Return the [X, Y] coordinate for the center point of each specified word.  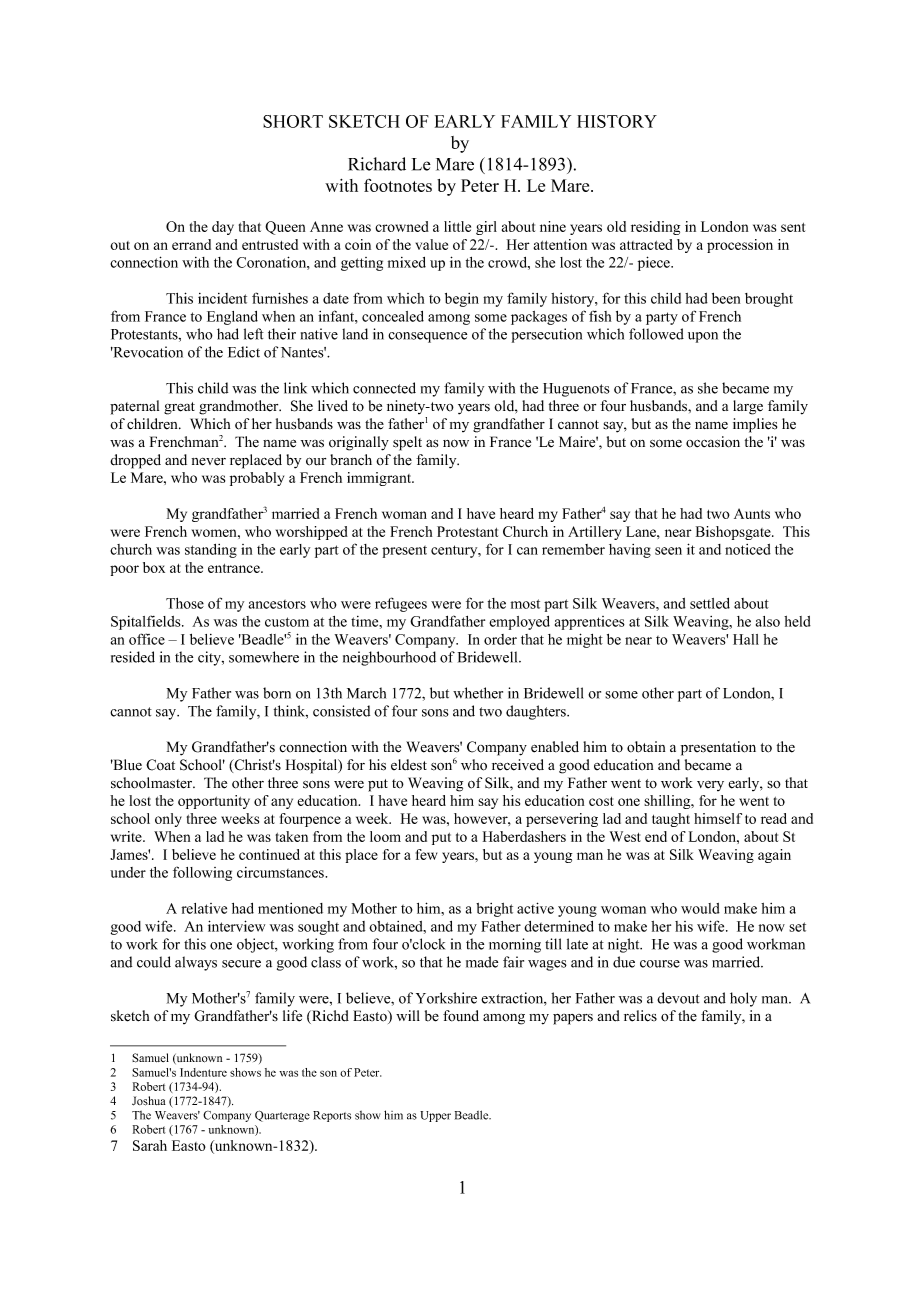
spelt [407, 443]
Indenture [203, 1072]
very [710, 786]
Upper [435, 1116]
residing [655, 228]
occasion [713, 442]
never [209, 461]
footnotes [398, 185]
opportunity [214, 802]
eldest [409, 765]
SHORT [293, 121]
